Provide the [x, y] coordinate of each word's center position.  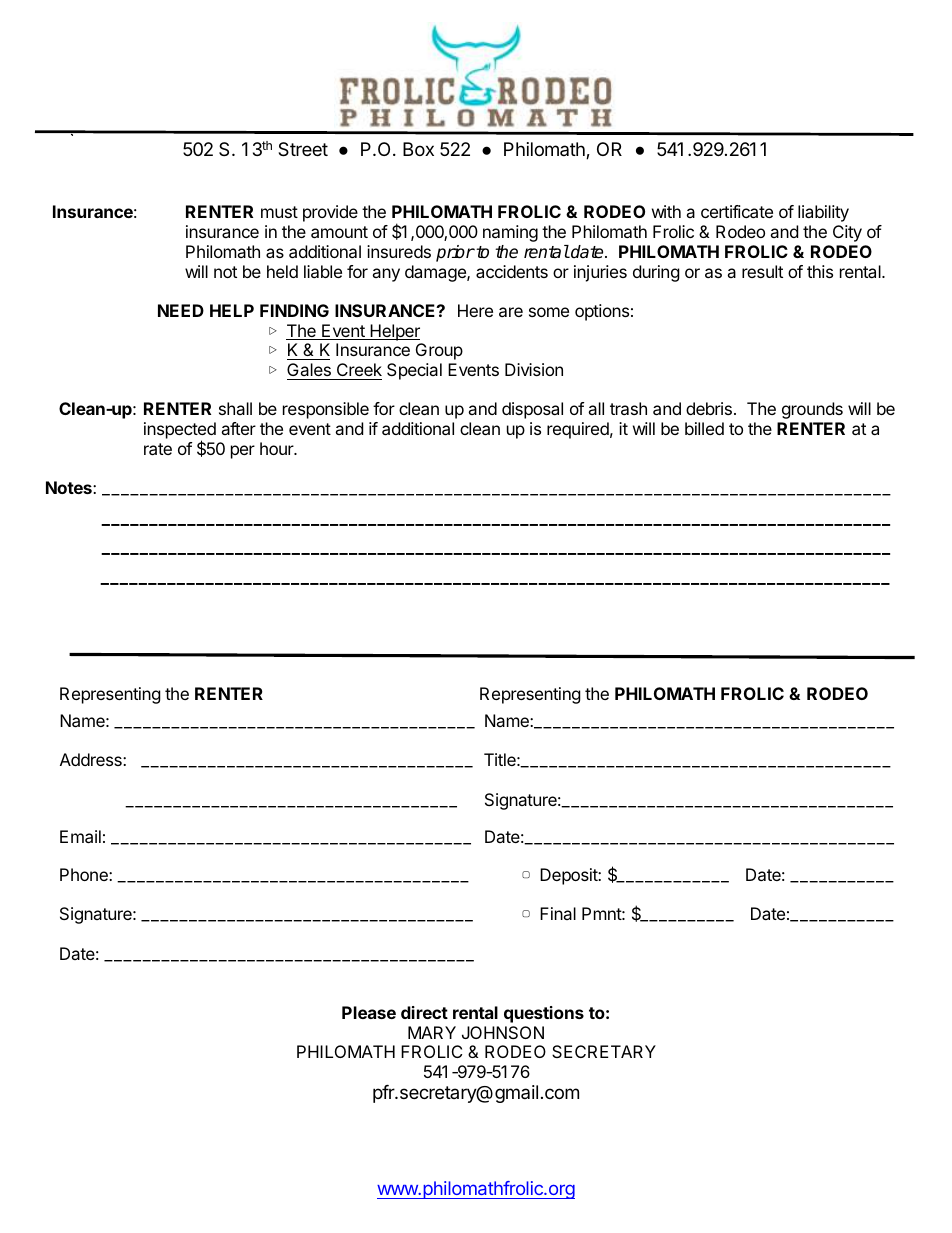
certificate [737, 211]
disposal [532, 410]
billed [704, 428]
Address [92, 759]
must [279, 212]
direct [424, 1012]
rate [158, 449]
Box [418, 149]
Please [369, 1012]
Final [558, 913]
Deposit [569, 876]
